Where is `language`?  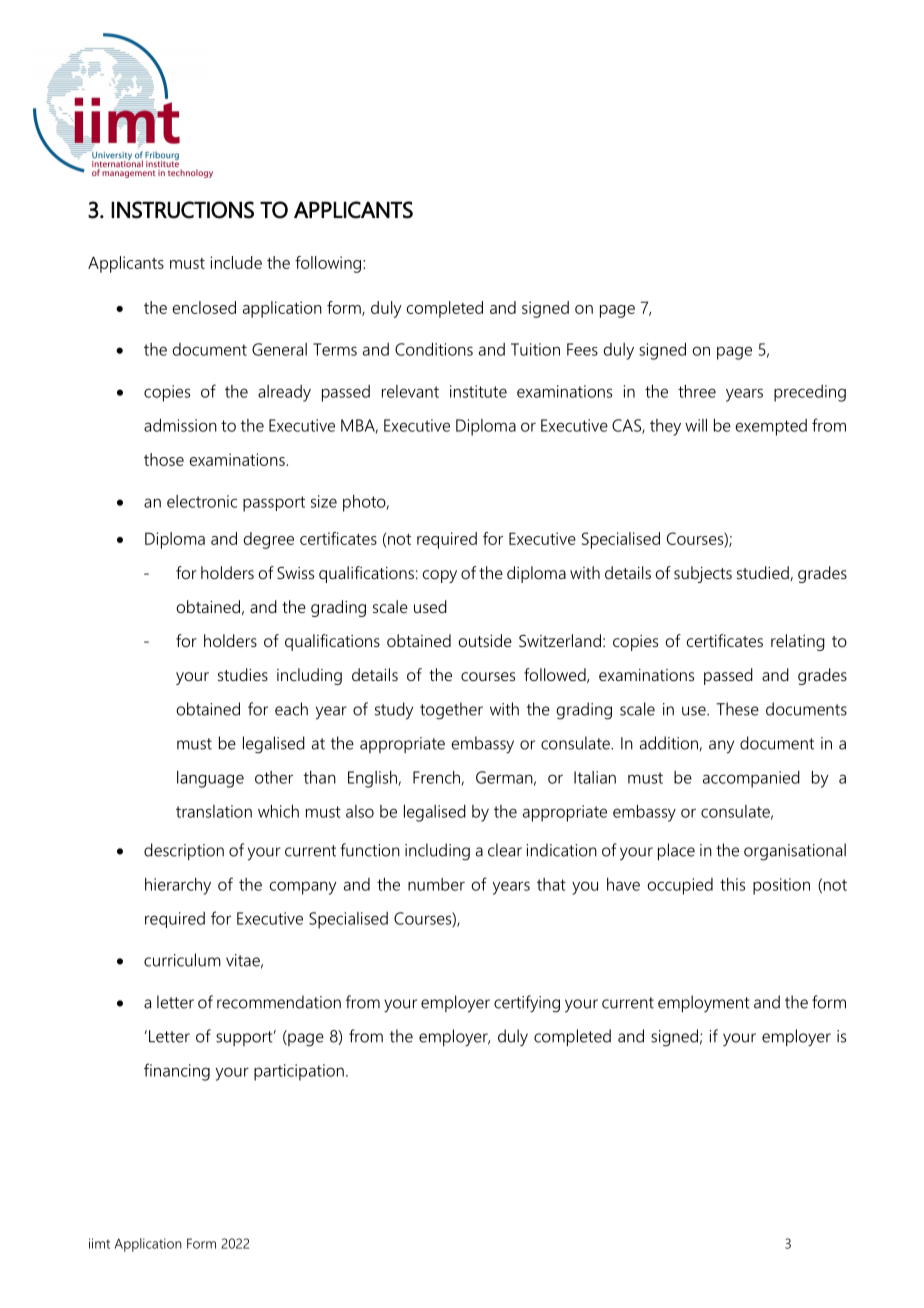 language is located at coordinates (210, 779).
